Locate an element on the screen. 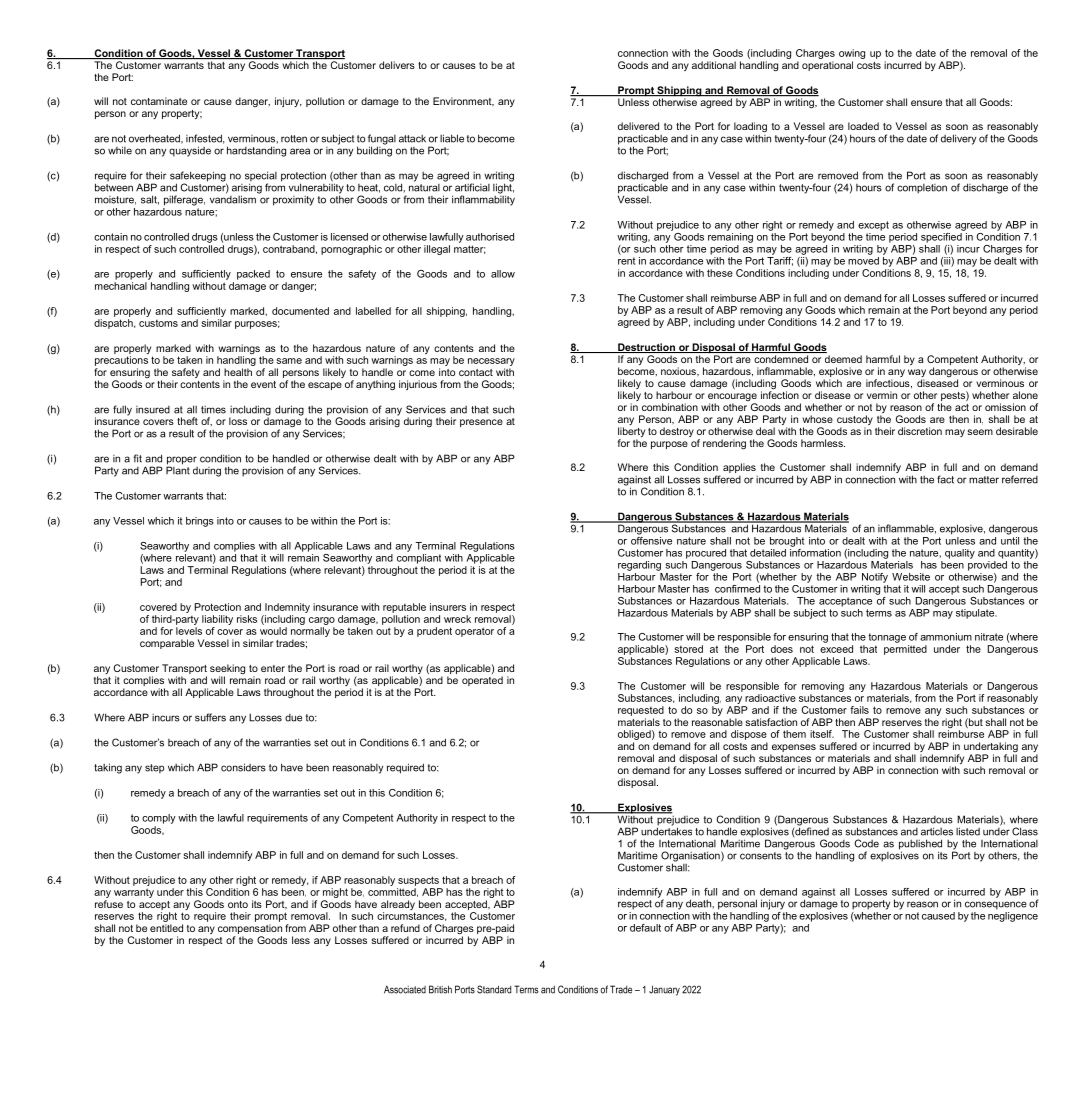 This screenshot has width=1092, height=1101. delivered is located at coordinates (638, 126).
